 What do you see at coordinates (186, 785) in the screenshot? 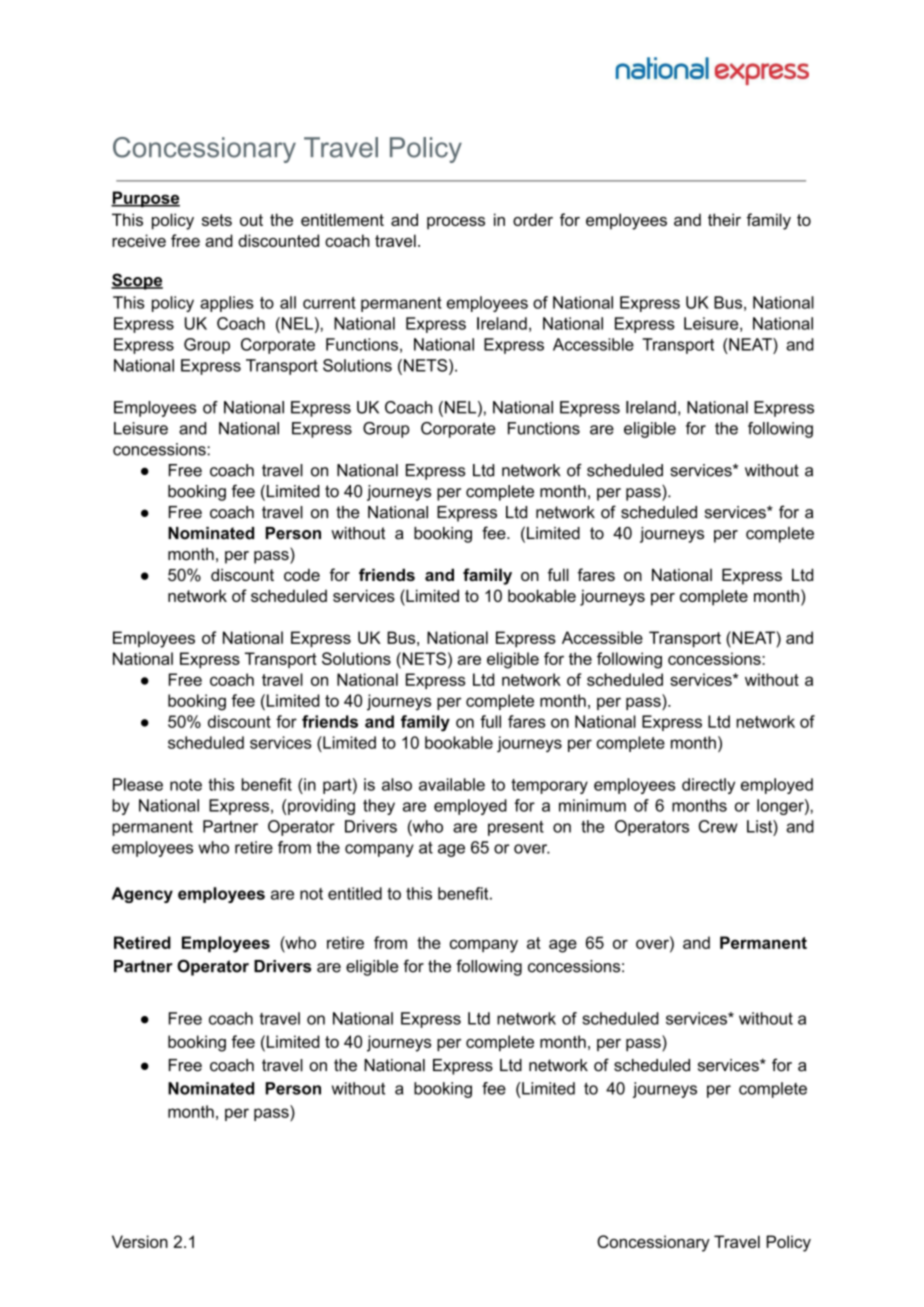
I see `note` at bounding box center [186, 785].
